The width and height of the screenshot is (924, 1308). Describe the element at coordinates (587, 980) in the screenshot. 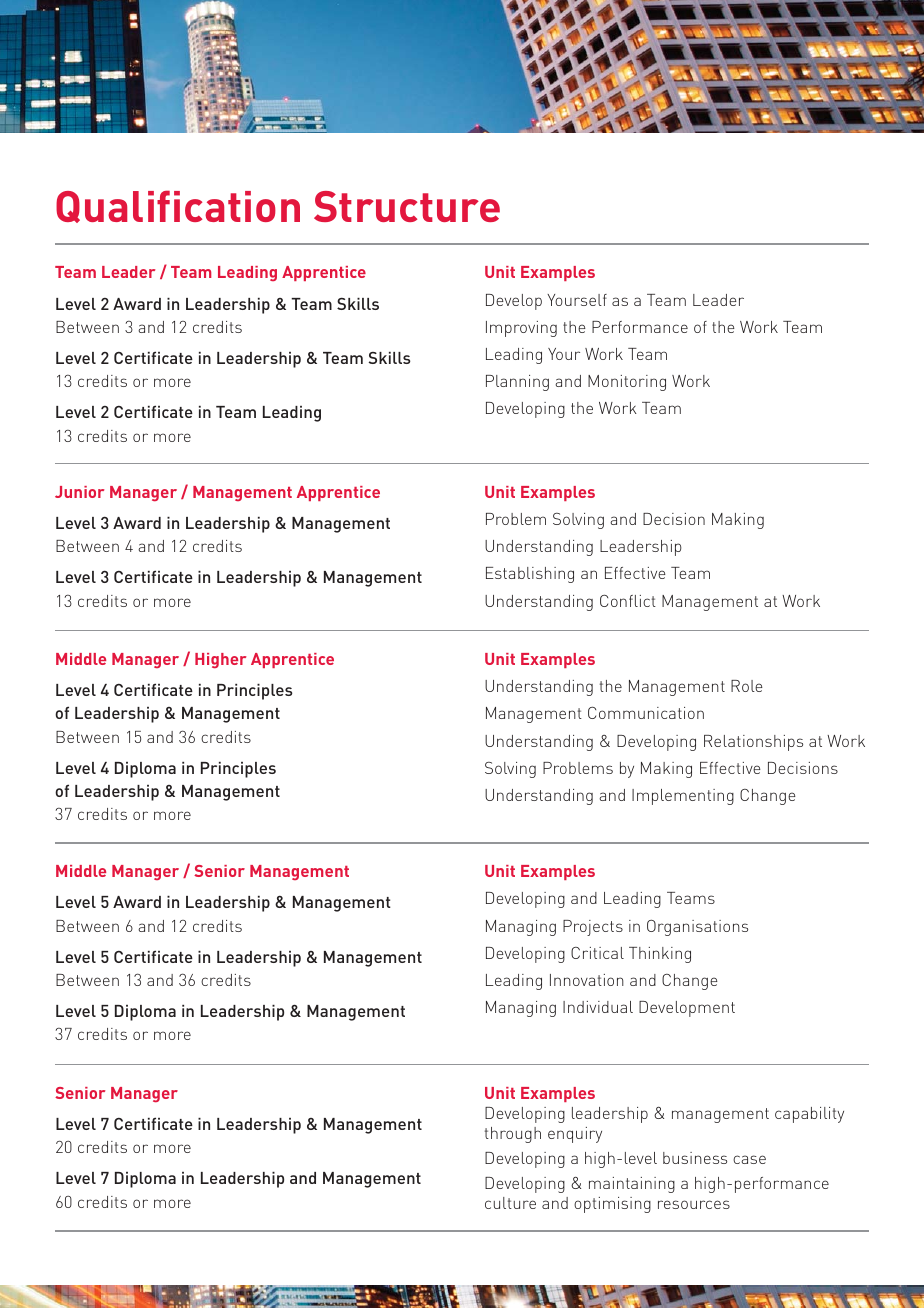

I see `Innovation` at that location.
